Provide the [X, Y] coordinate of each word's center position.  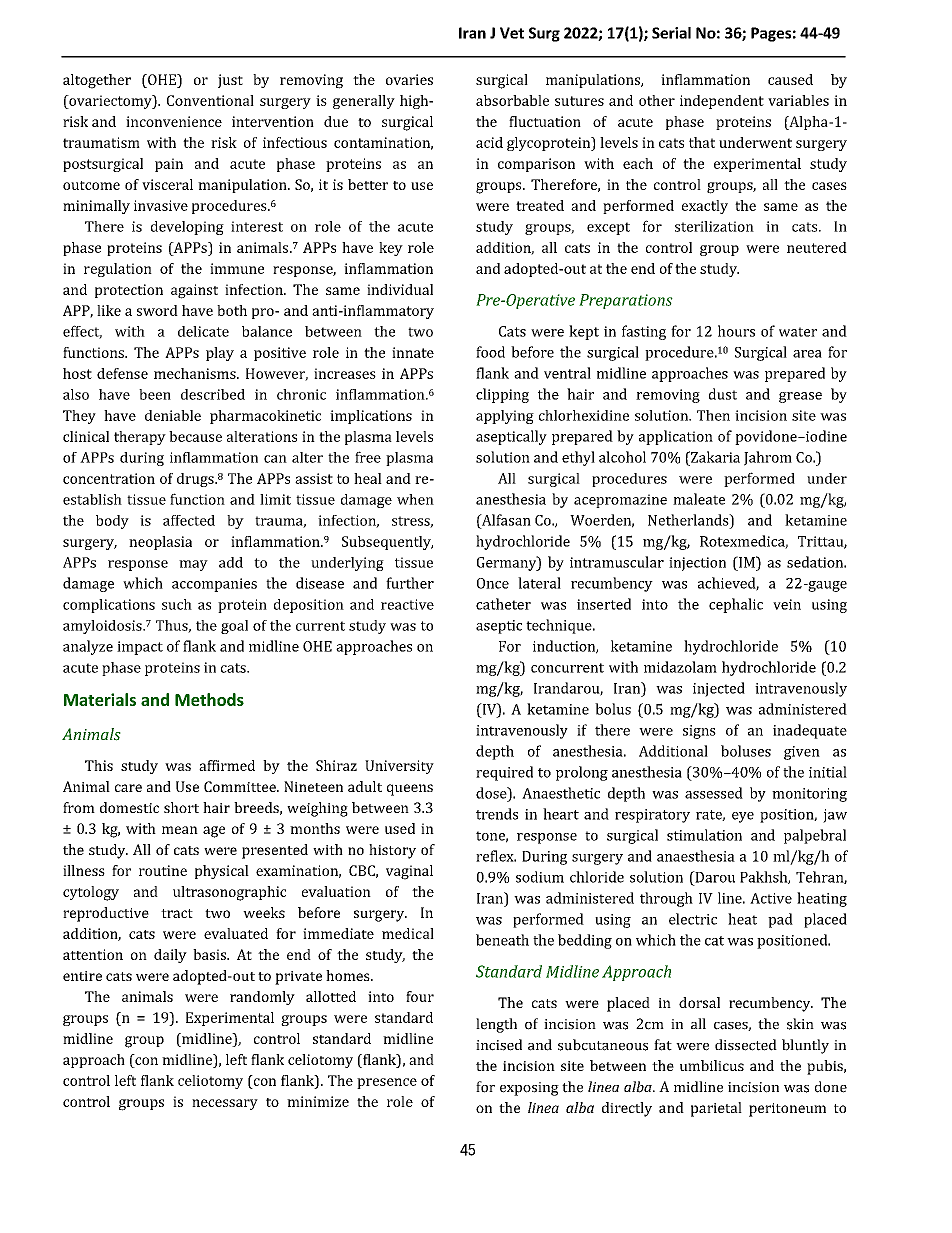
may [193, 565]
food [490, 352]
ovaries [409, 79]
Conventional [210, 100]
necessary [225, 1104]
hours [736, 331]
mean [180, 830]
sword [157, 310]
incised [499, 1045]
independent [722, 102]
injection [697, 564]
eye [743, 817]
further [410, 583]
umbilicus [712, 1065]
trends [497, 814]
